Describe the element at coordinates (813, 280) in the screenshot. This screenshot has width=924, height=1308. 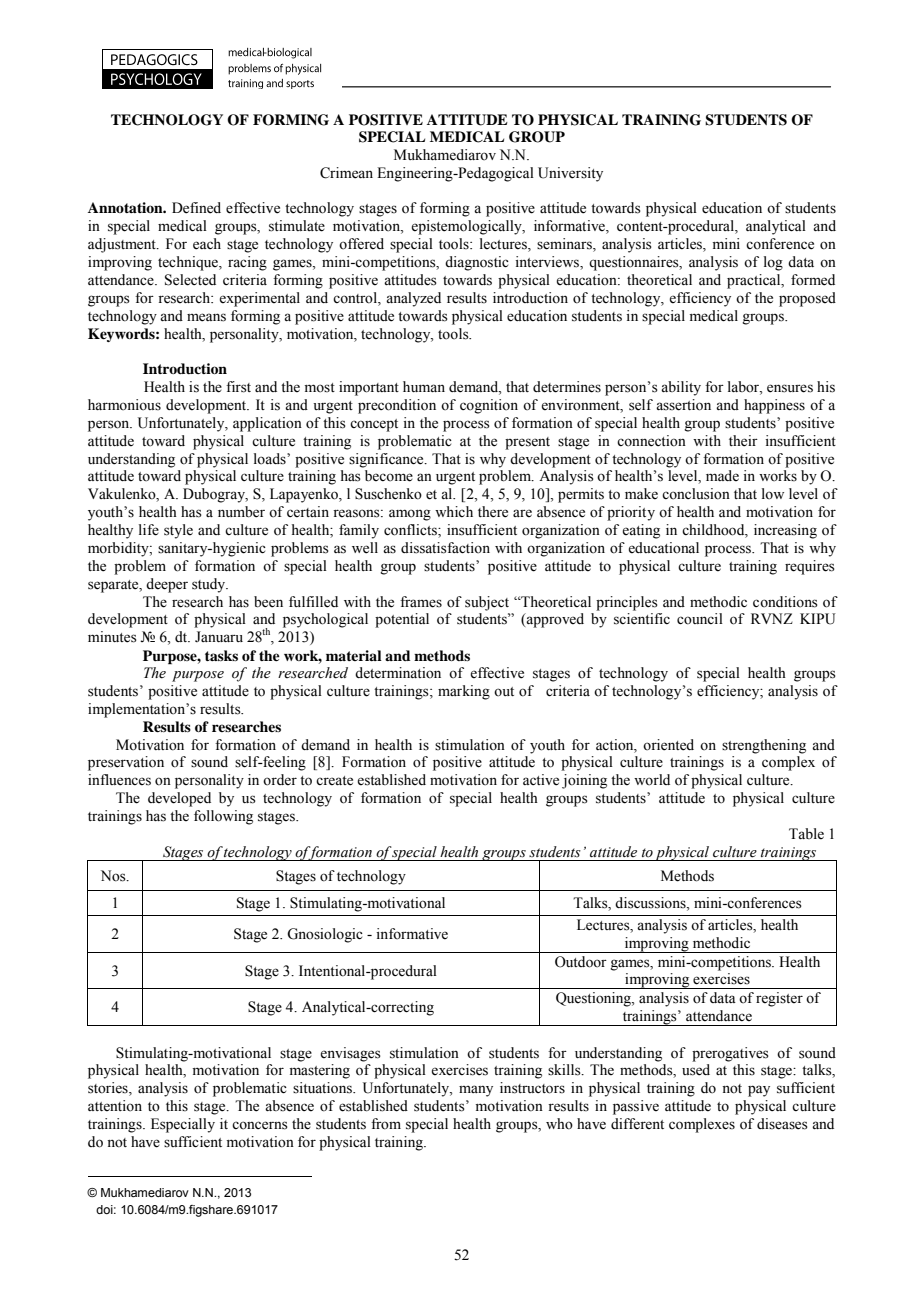
I see `formed` at that location.
